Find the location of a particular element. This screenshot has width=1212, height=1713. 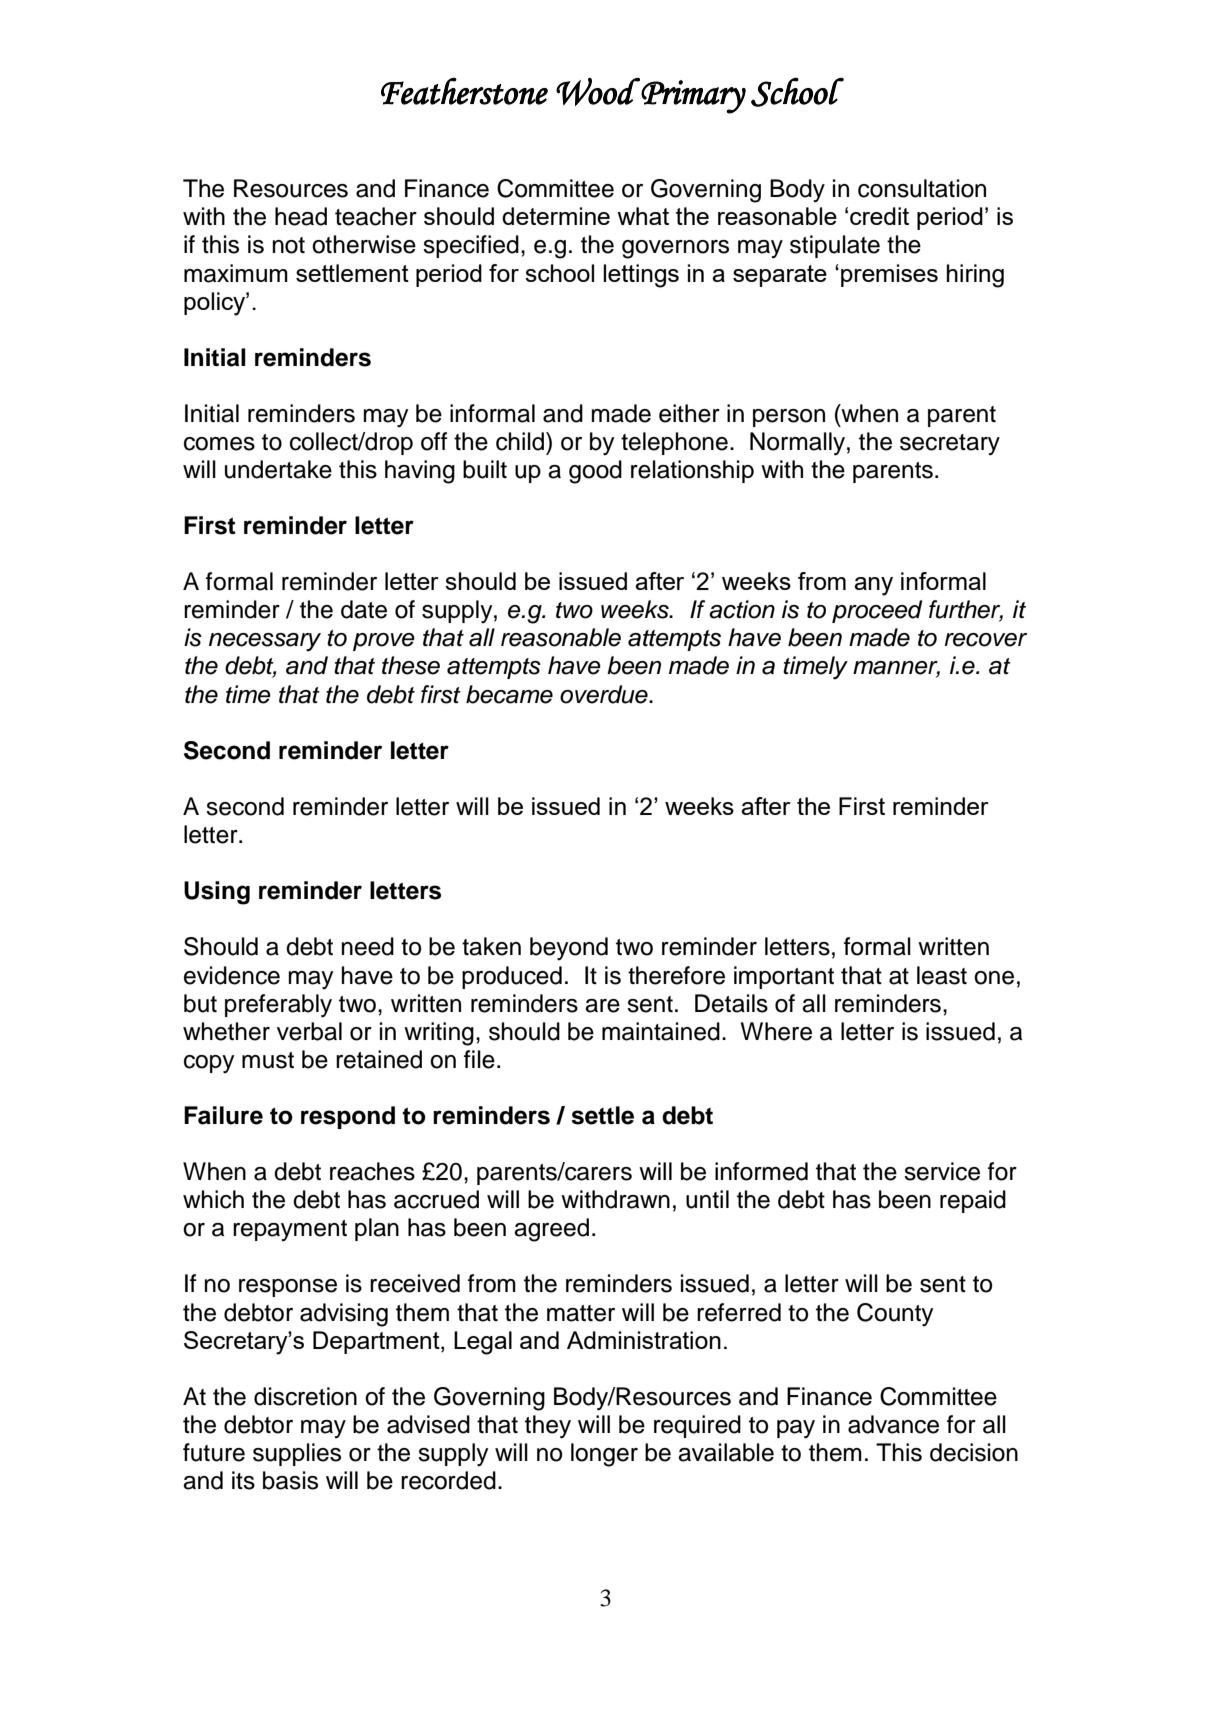

consultation is located at coordinates (922, 188).
